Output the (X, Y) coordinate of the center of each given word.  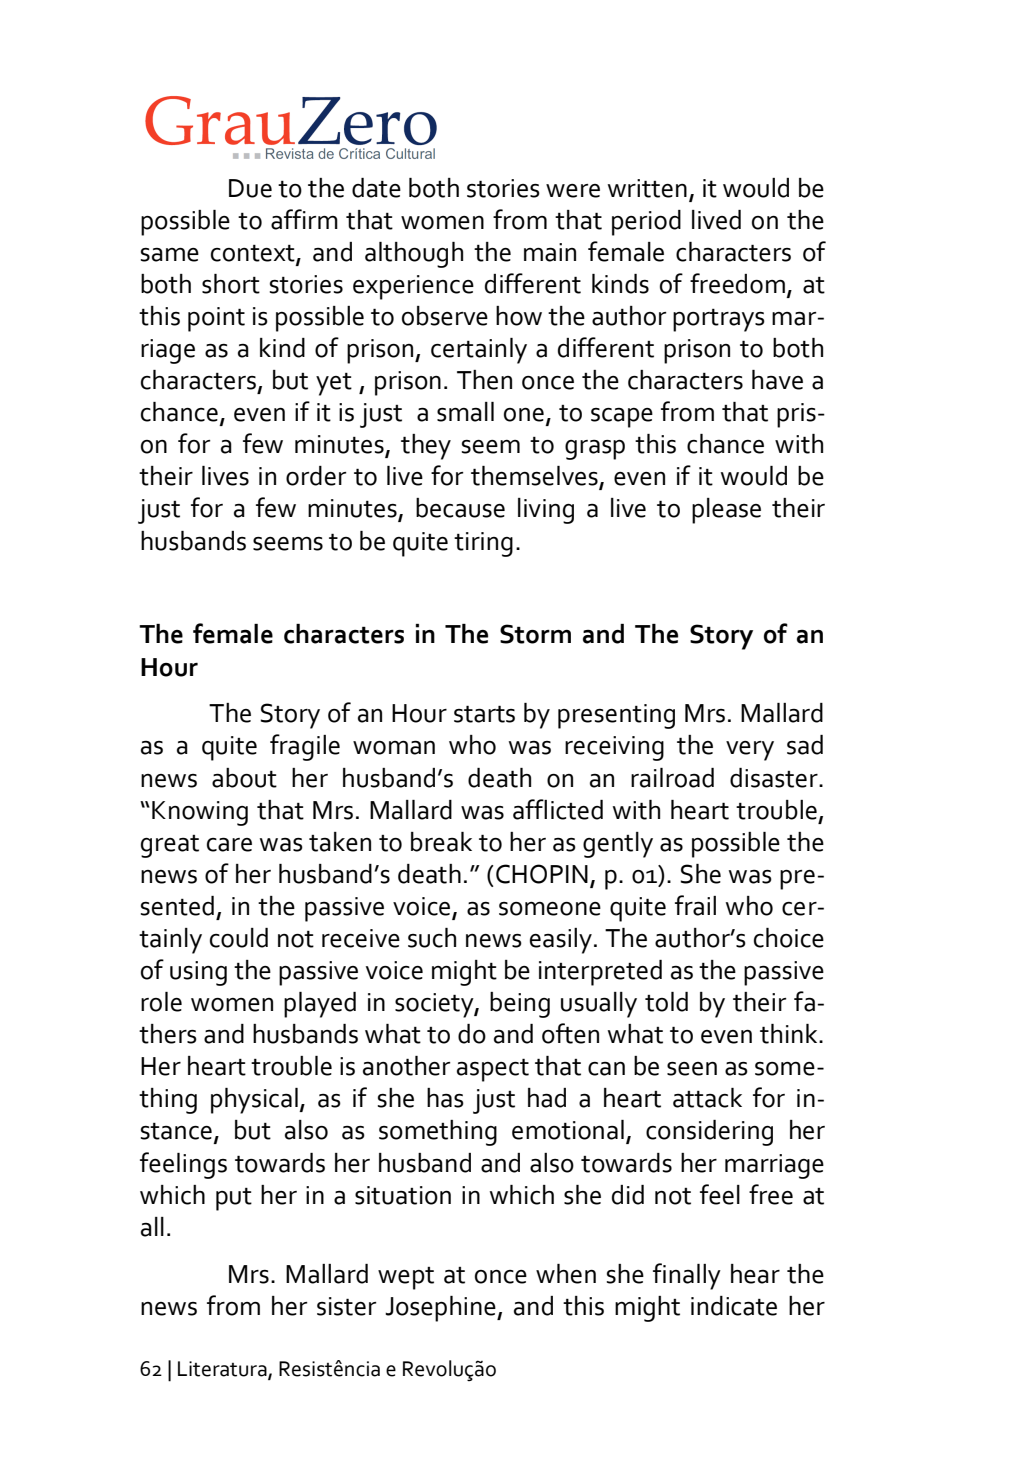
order (316, 476)
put (234, 1199)
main (550, 252)
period (646, 223)
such (432, 938)
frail (695, 905)
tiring (483, 544)
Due (250, 188)
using (198, 973)
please (726, 511)
